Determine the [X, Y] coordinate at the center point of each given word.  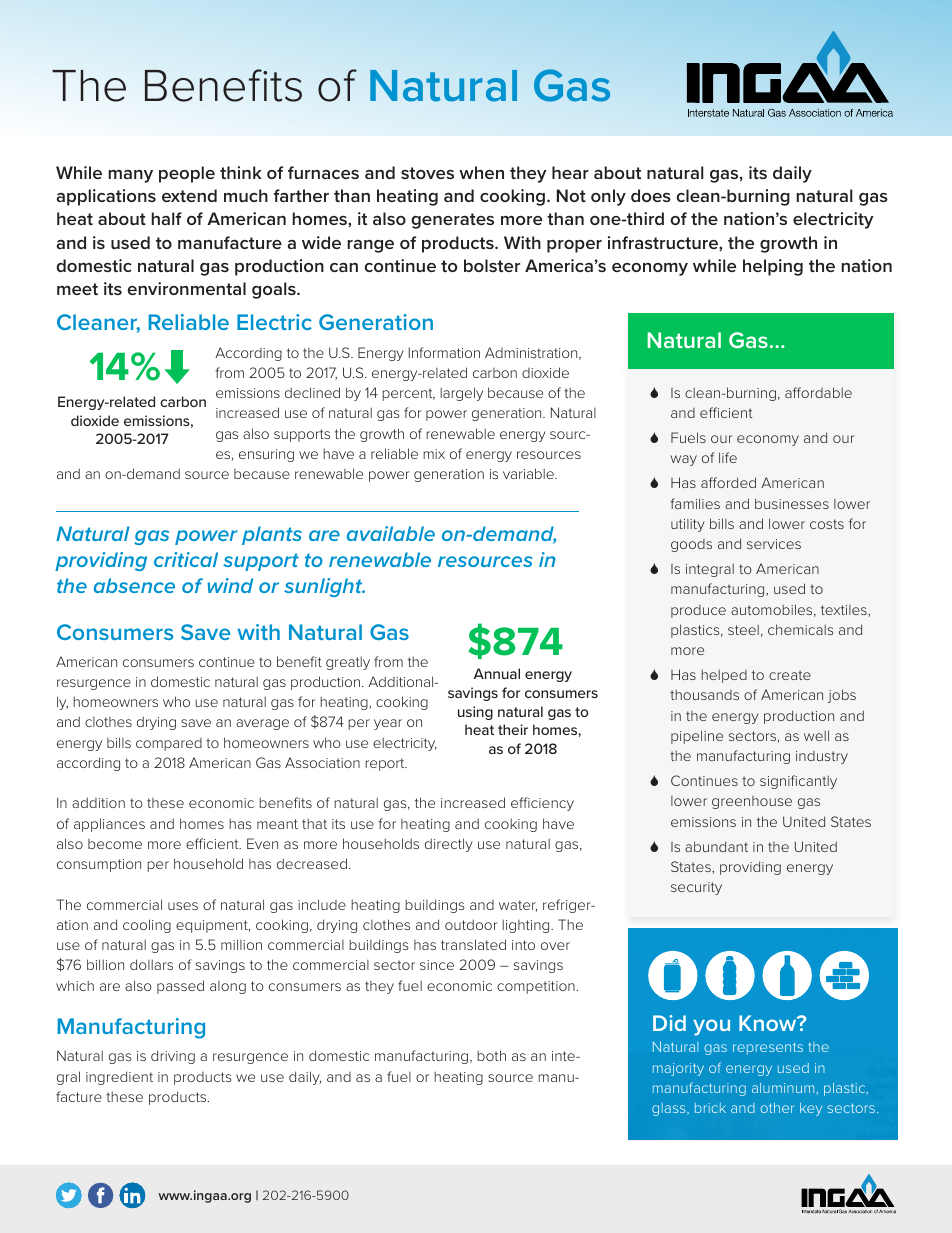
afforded [728, 482]
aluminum [784, 1088]
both [491, 1055]
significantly [798, 782]
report [386, 764]
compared [169, 744]
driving [173, 1057]
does [651, 195]
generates [452, 221]
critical [186, 559]
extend [189, 195]
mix [434, 454]
